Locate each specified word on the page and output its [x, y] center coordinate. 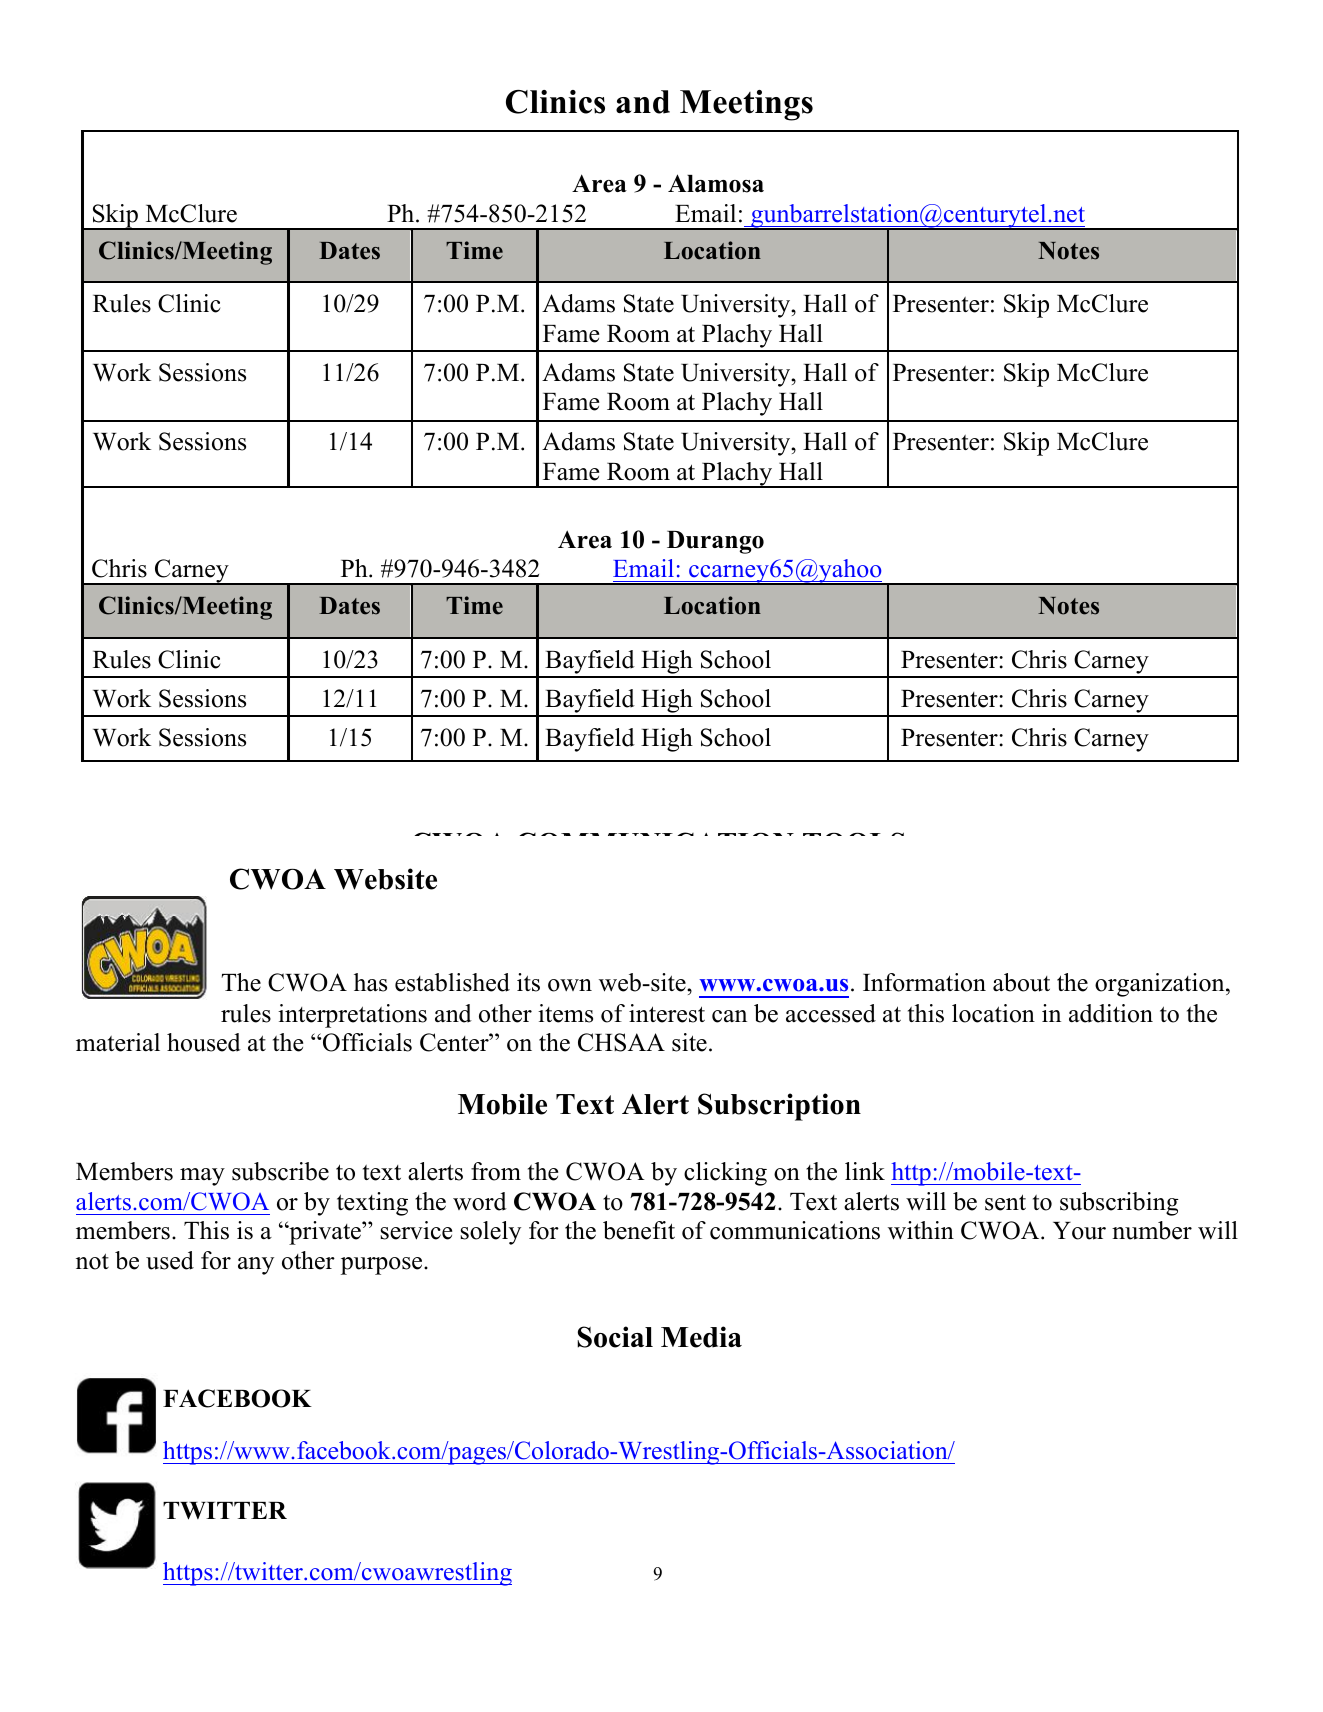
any [256, 1266]
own [570, 985]
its [528, 982]
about [1021, 982]
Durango [715, 542]
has [370, 982]
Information [924, 982]
